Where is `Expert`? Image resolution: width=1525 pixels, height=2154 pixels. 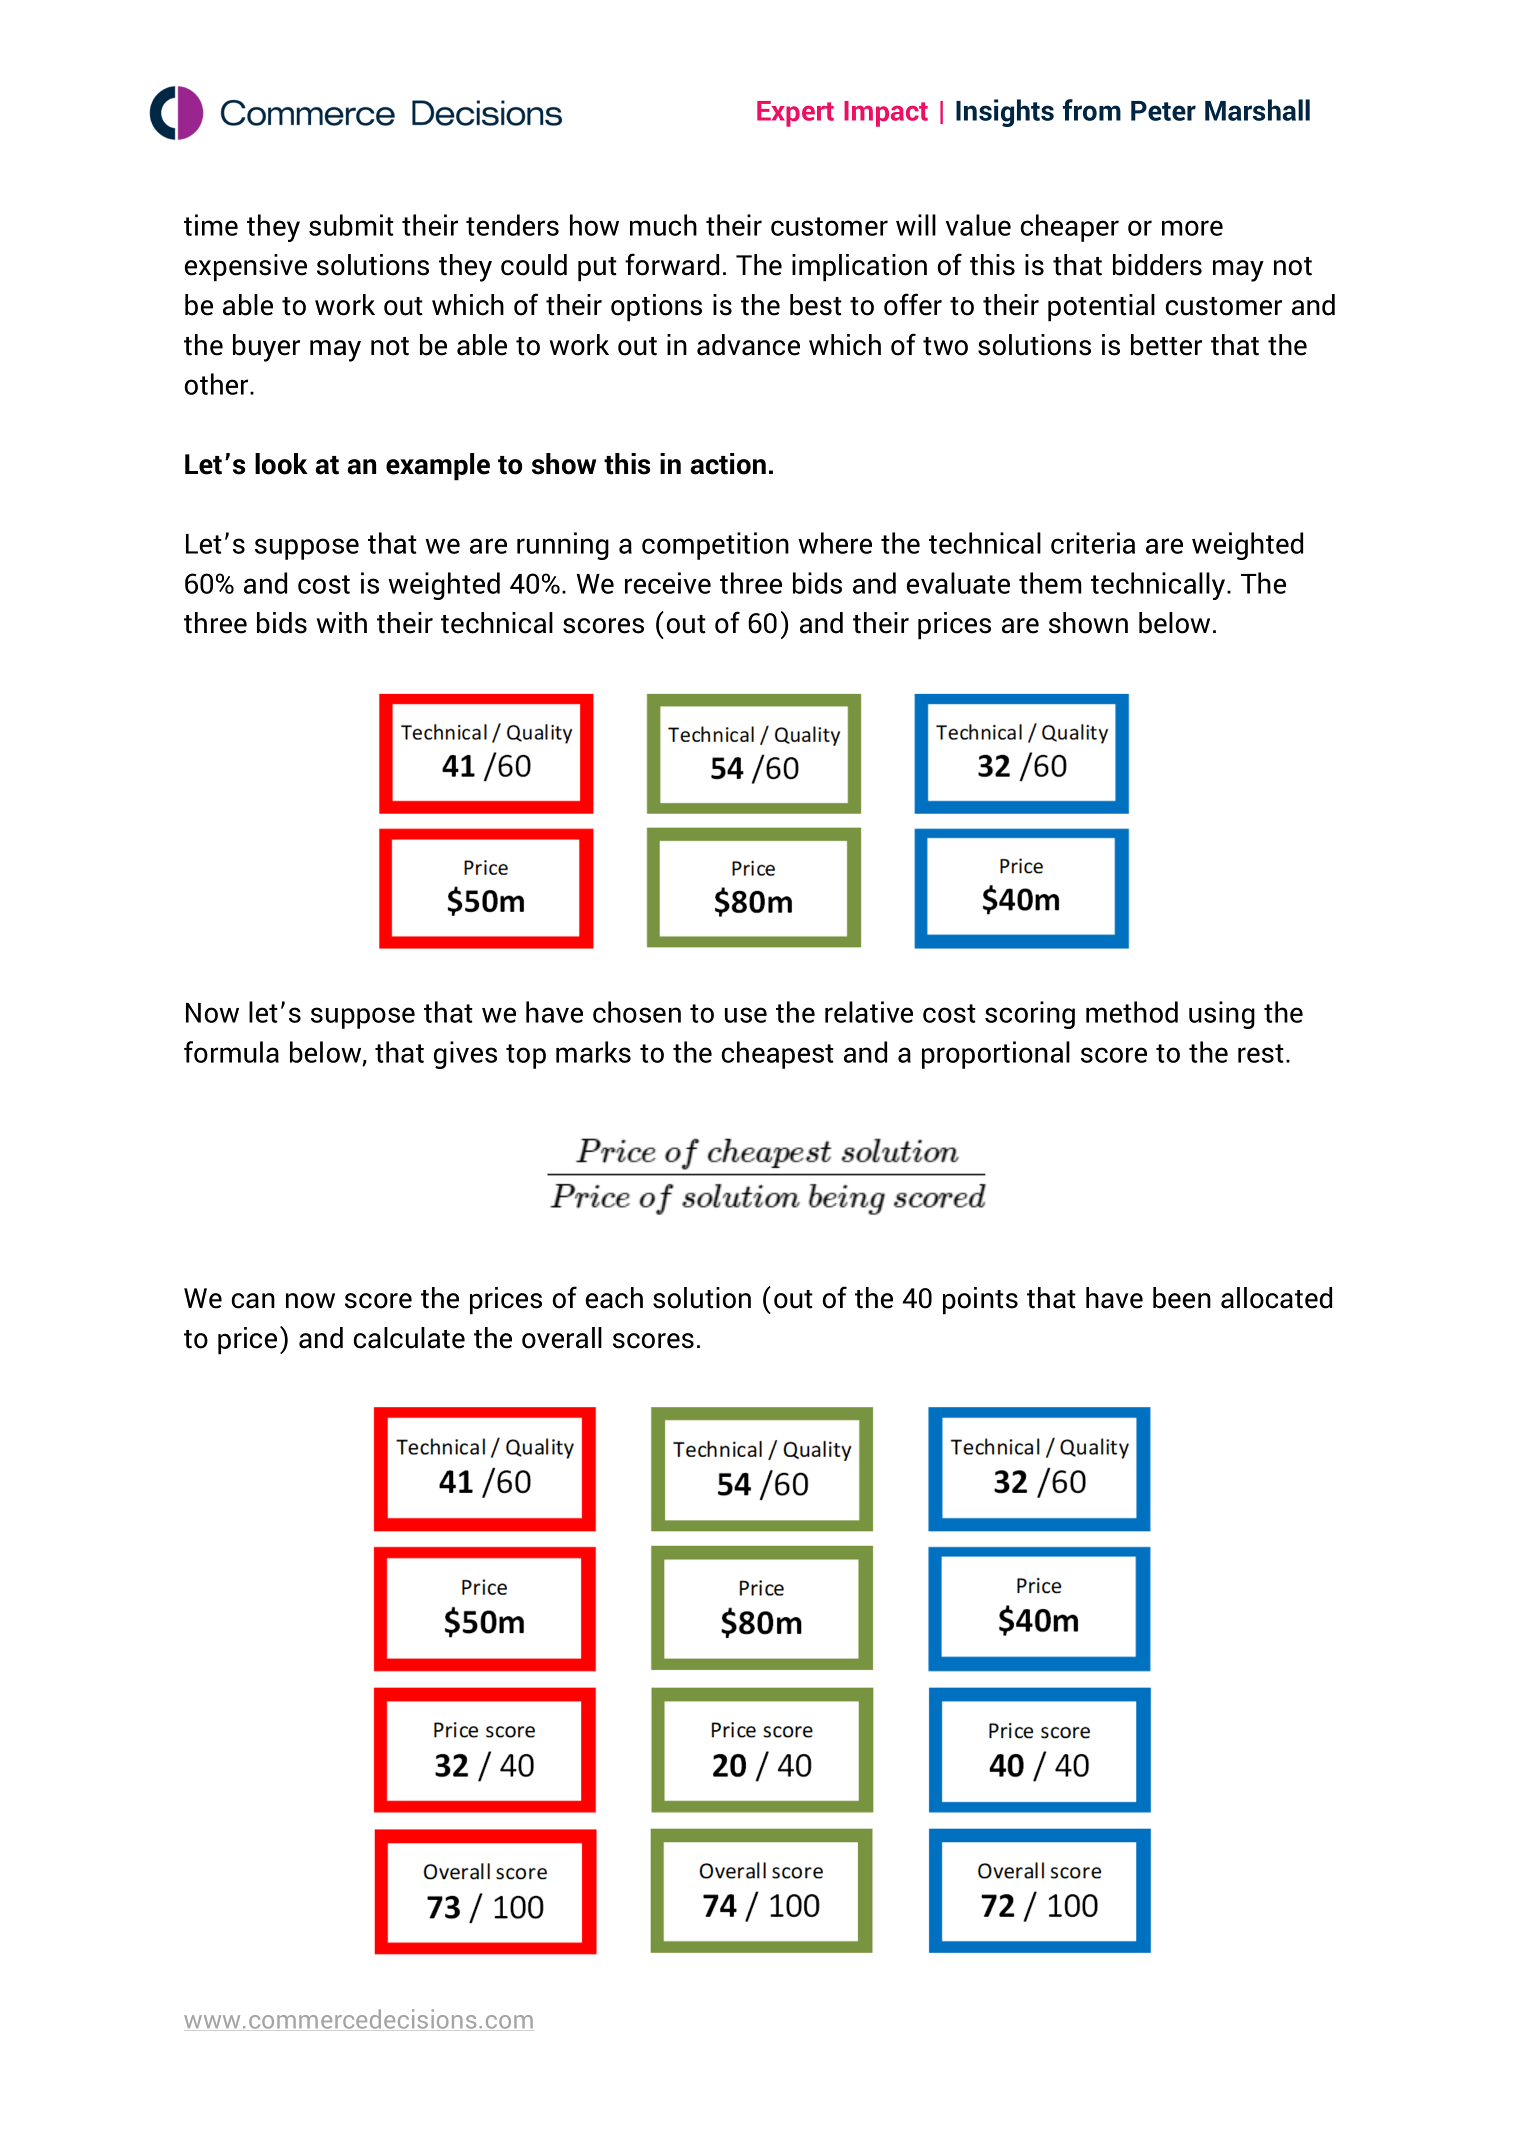
Expert is located at coordinates (795, 114).
